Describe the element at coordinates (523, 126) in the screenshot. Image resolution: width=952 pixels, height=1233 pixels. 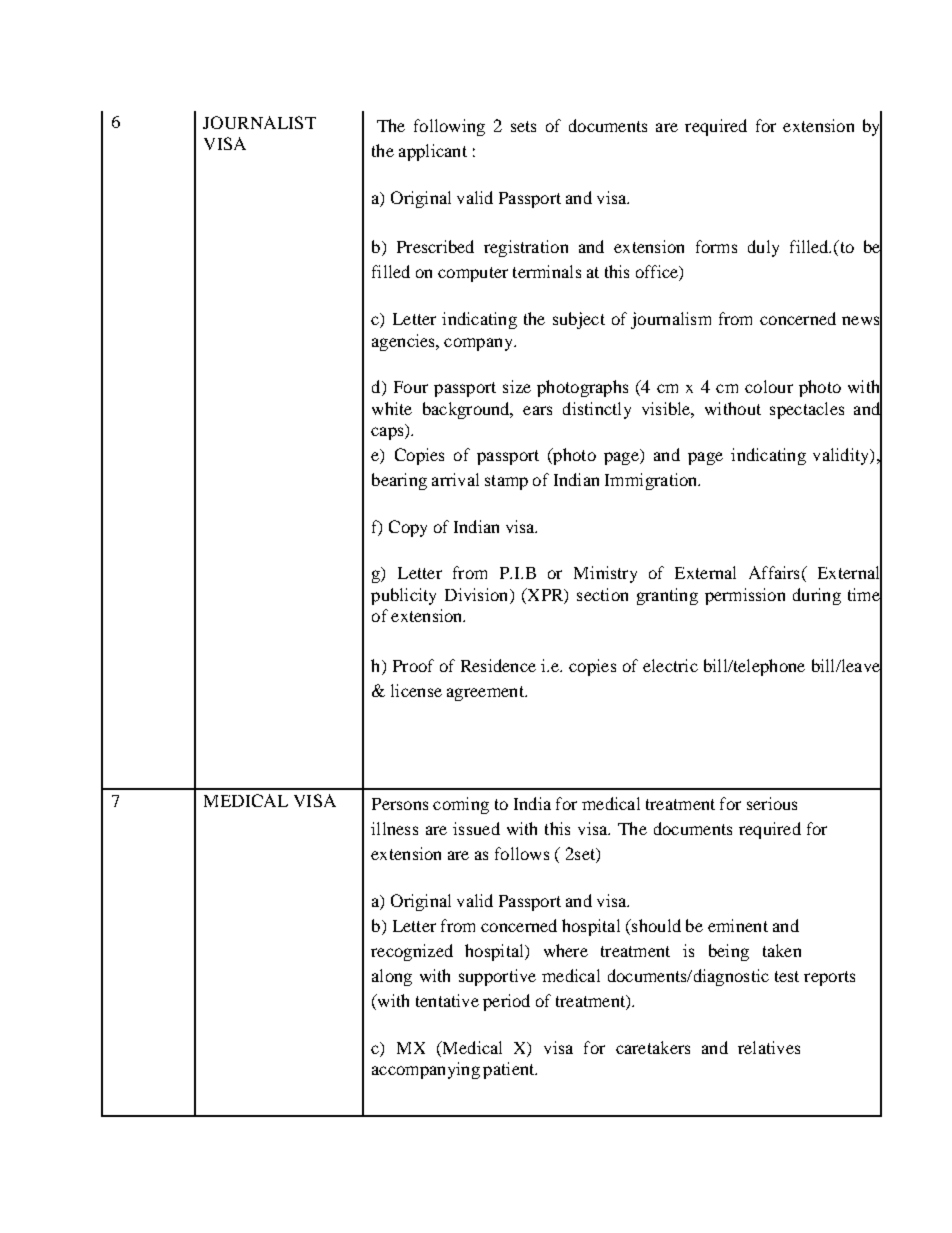
I see `sets` at that location.
